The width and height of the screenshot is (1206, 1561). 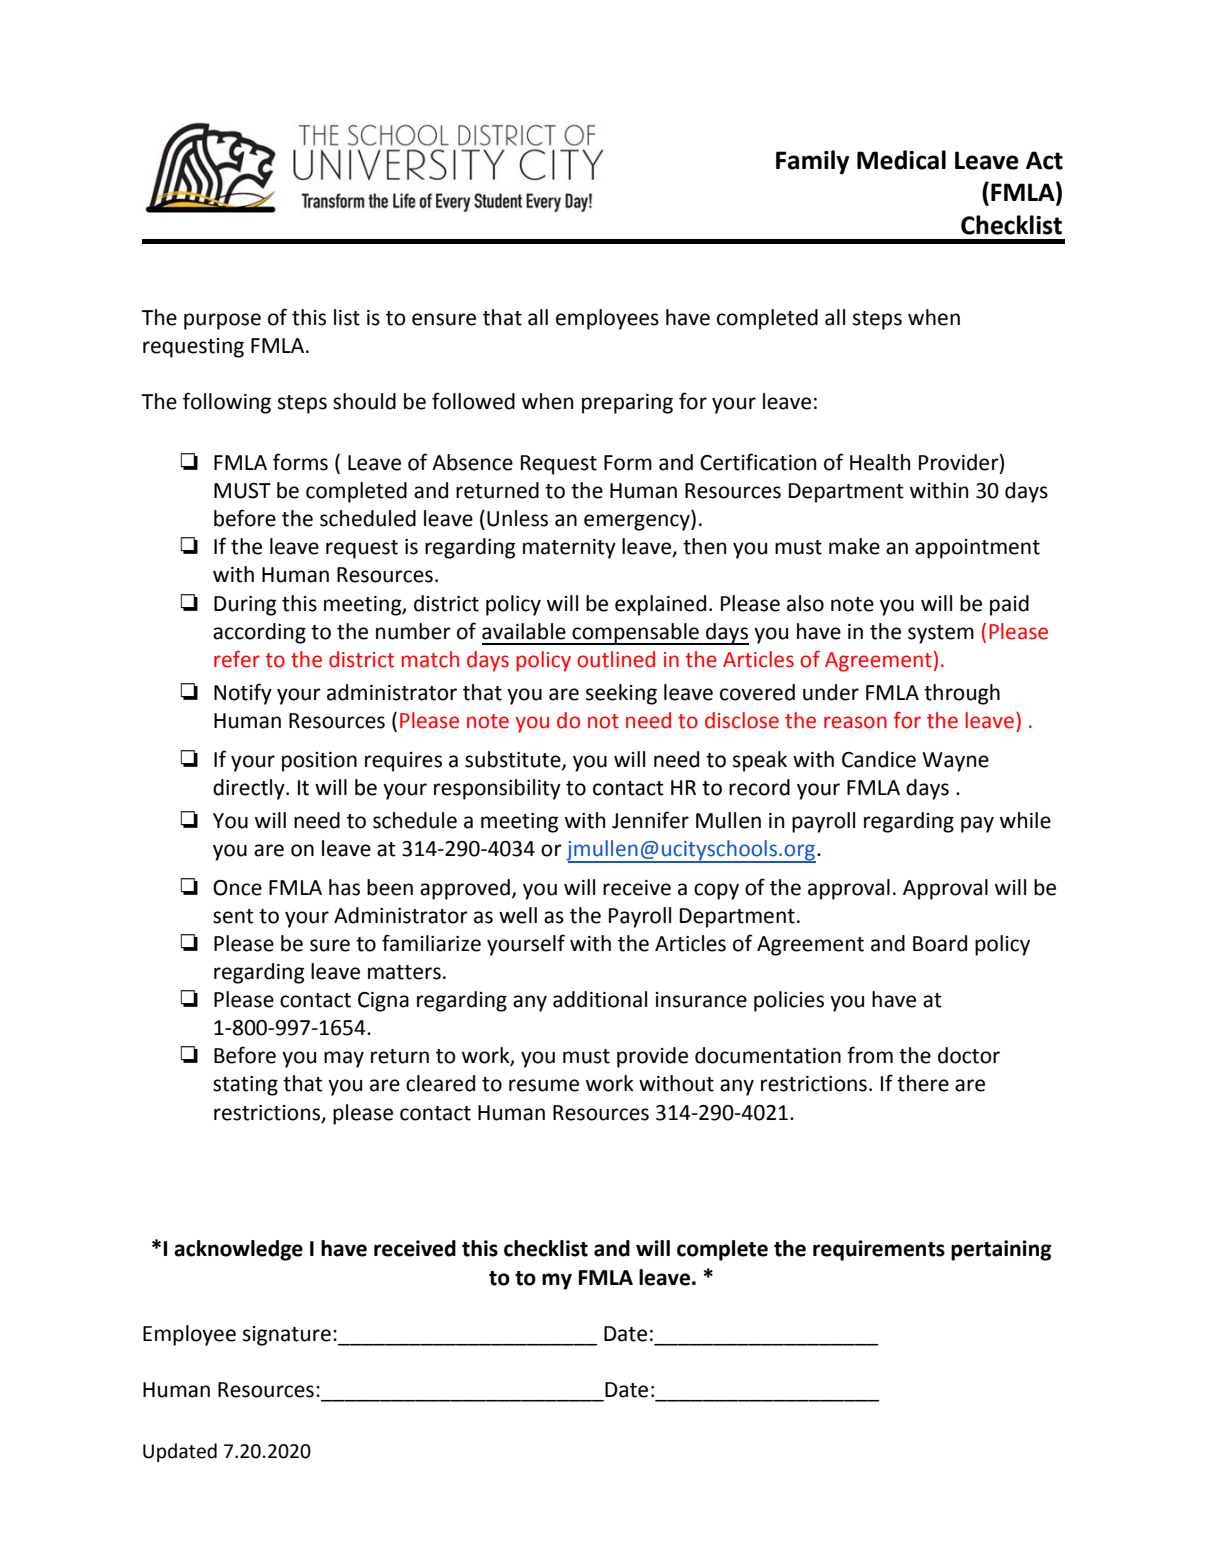 What do you see at coordinates (901, 160) in the screenshot?
I see `Medical` at bounding box center [901, 160].
